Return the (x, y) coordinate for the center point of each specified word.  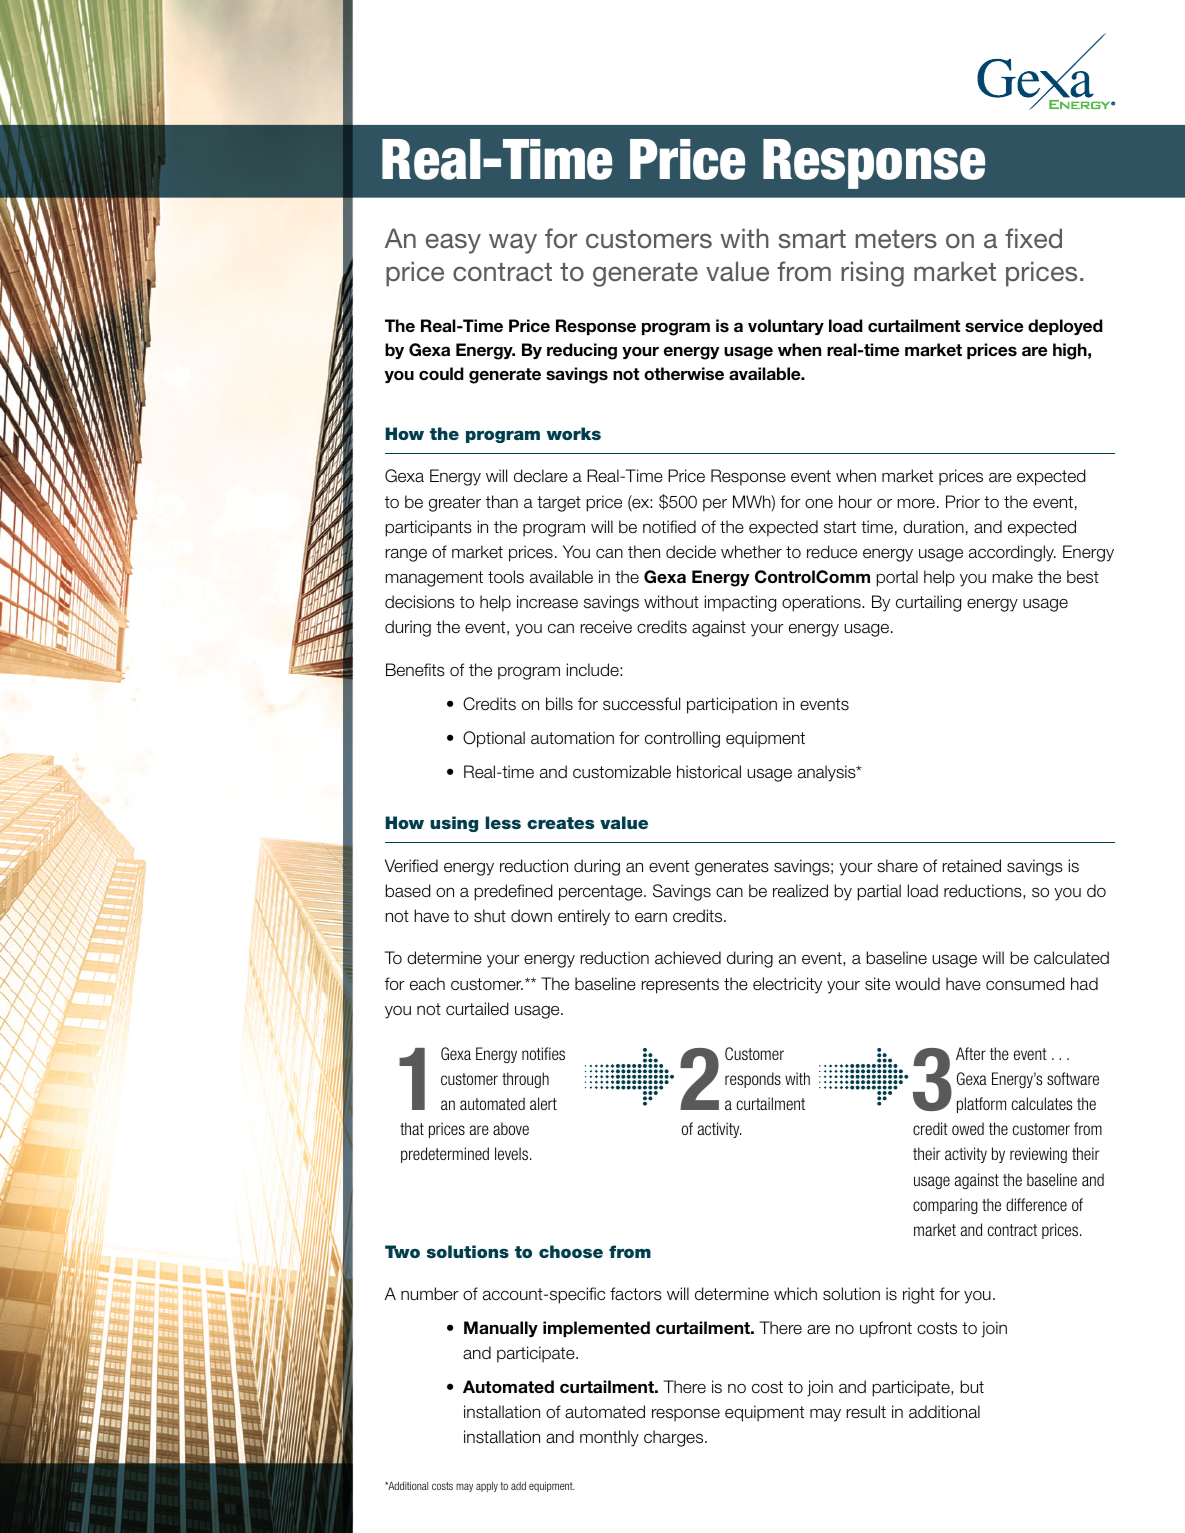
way (513, 243)
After (971, 1053)
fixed (1033, 238)
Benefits (415, 670)
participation (732, 705)
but (972, 1386)
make (1012, 577)
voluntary (786, 327)
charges (675, 1438)
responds (753, 1080)
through (525, 1080)
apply (487, 1487)
